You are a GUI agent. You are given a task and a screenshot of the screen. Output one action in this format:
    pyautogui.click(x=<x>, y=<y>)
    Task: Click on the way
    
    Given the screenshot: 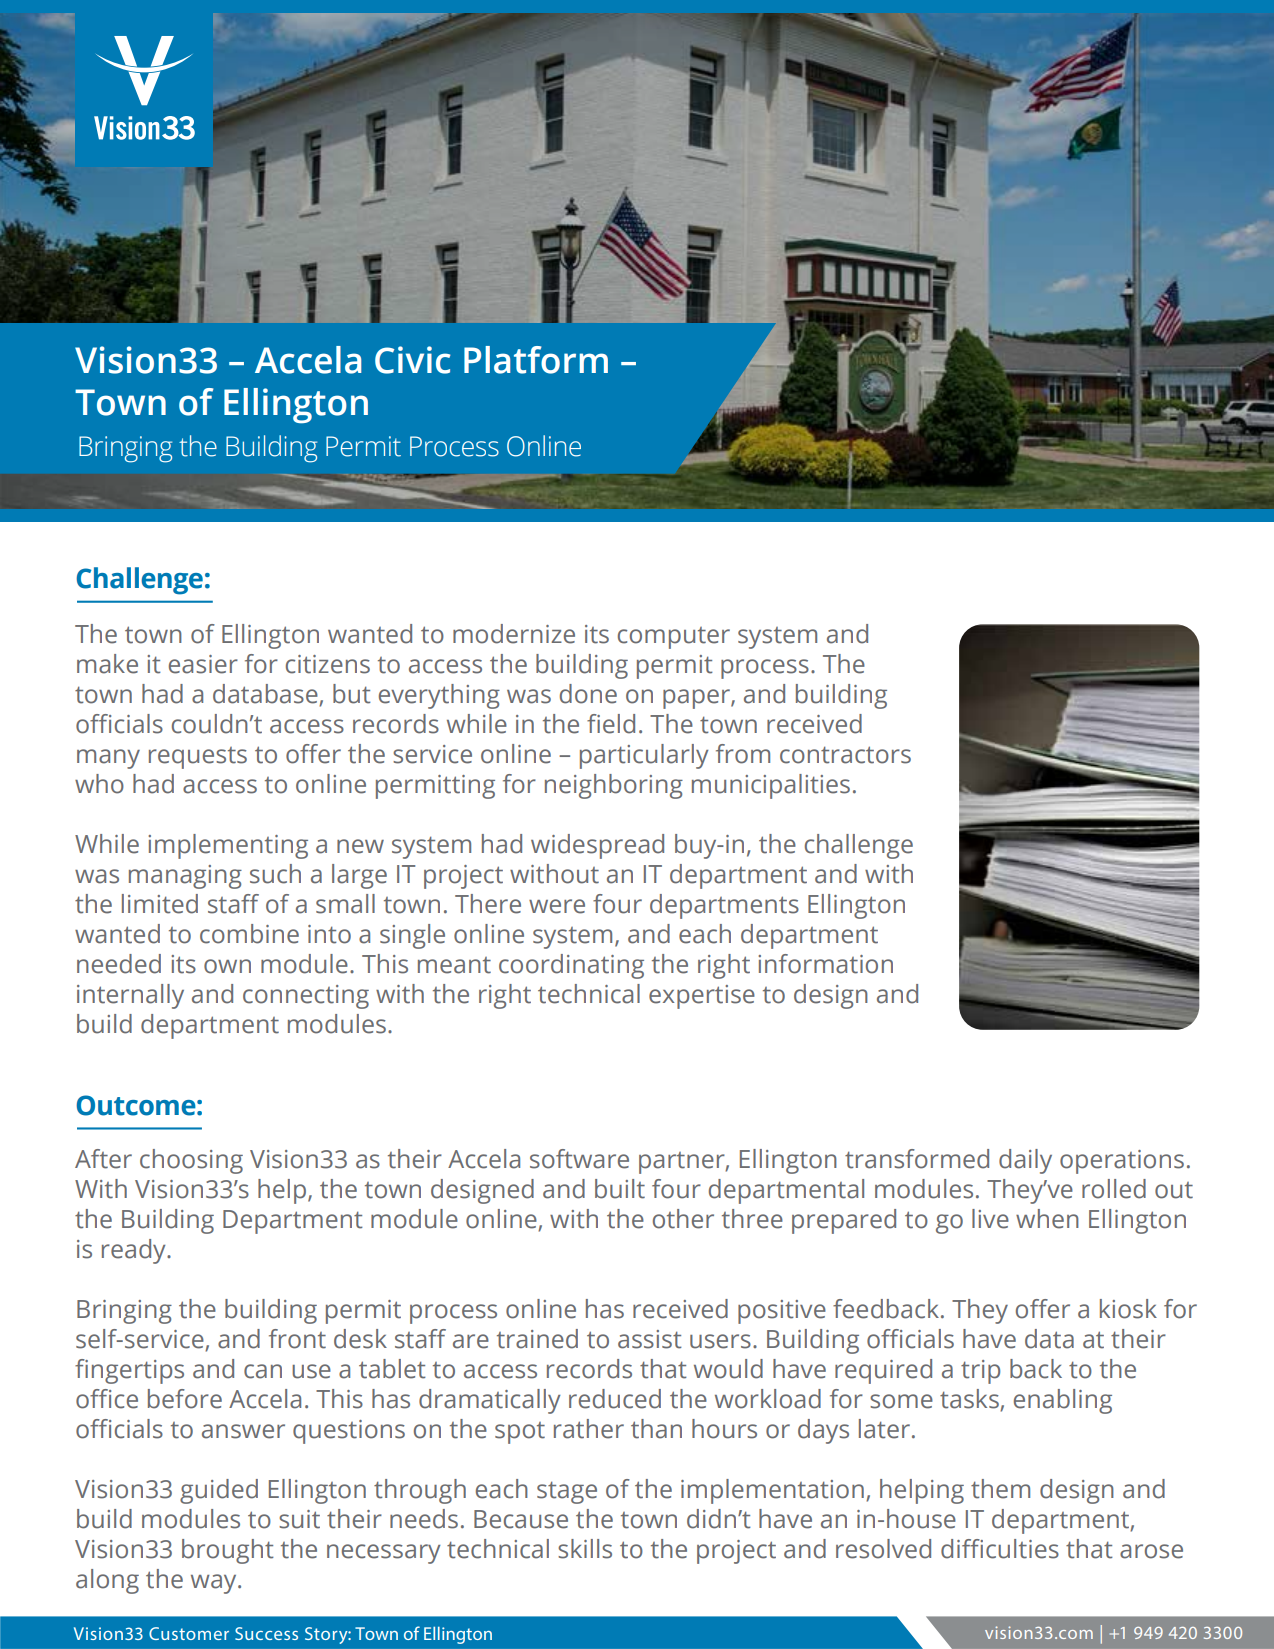 What is the action you would take?
    pyautogui.click(x=215, y=1584)
